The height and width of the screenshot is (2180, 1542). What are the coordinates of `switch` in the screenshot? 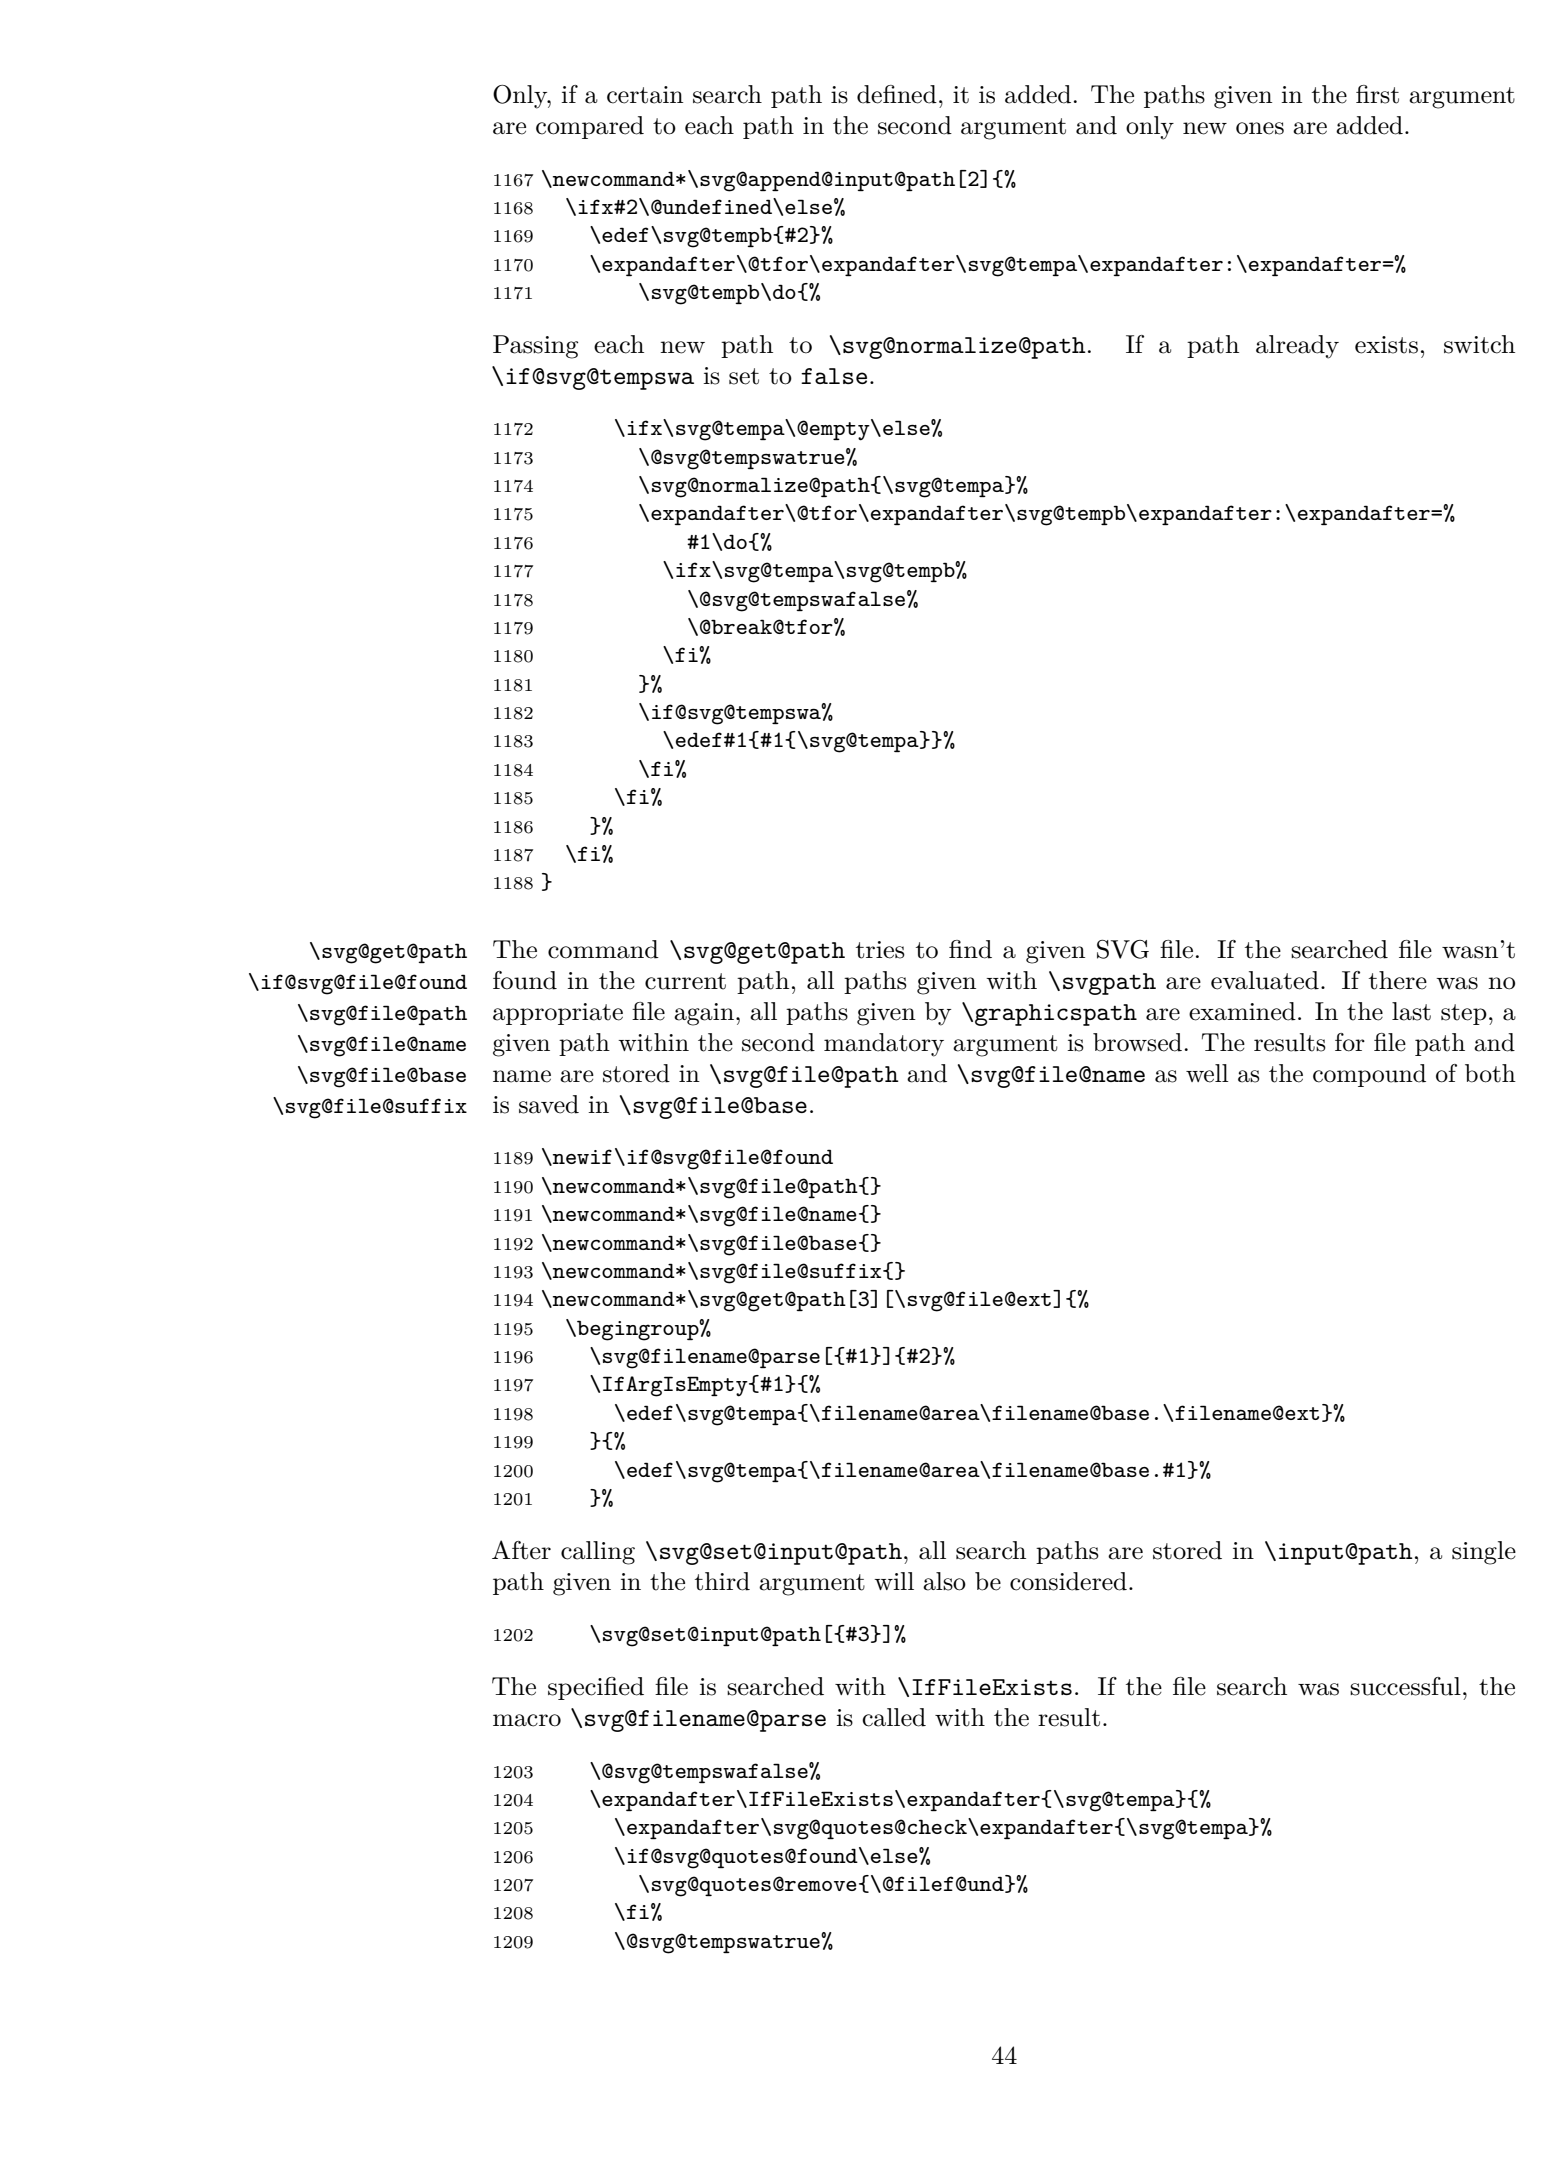 It's located at (1479, 344).
